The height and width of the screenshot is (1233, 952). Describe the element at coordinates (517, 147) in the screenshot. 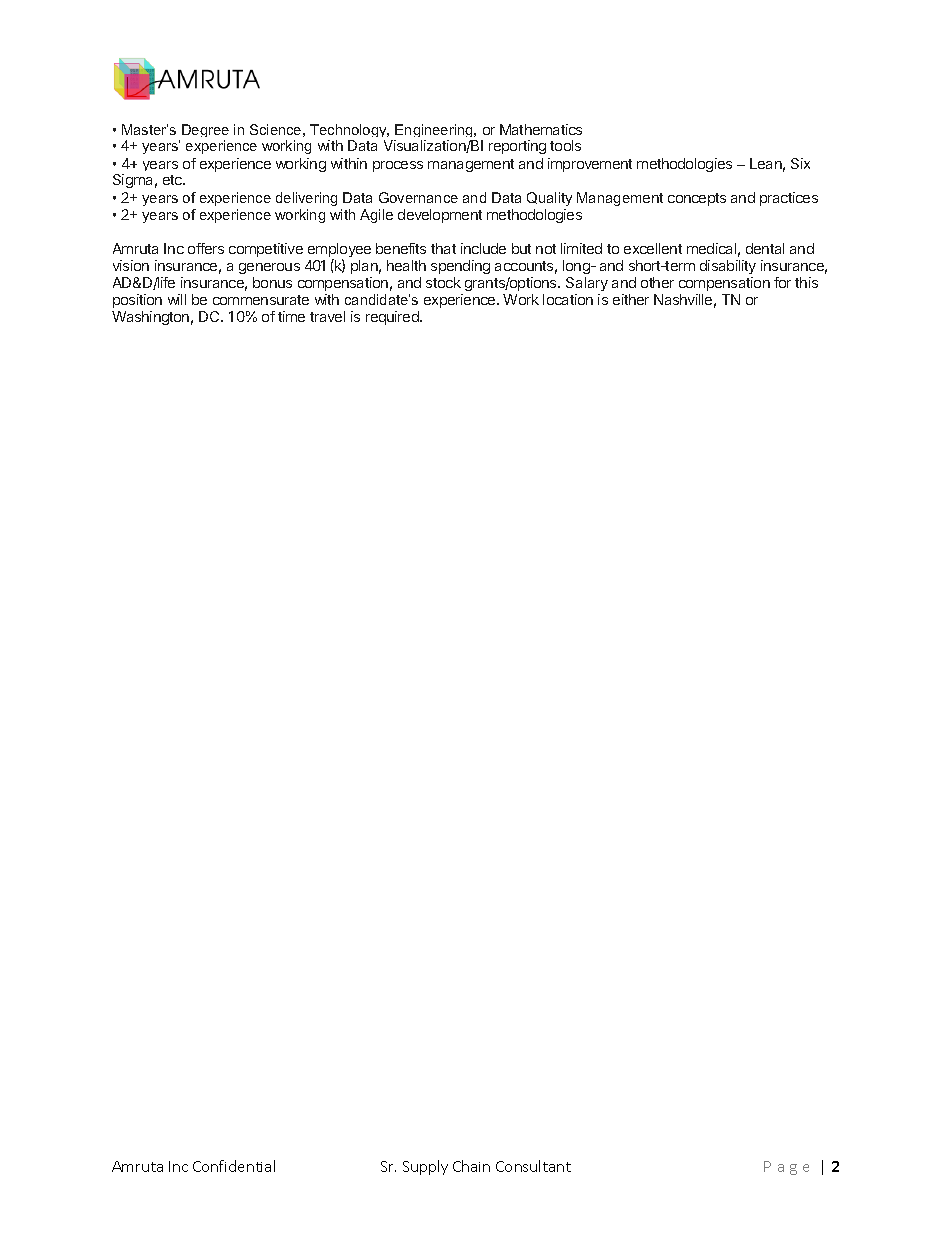

I see `reporting` at that location.
